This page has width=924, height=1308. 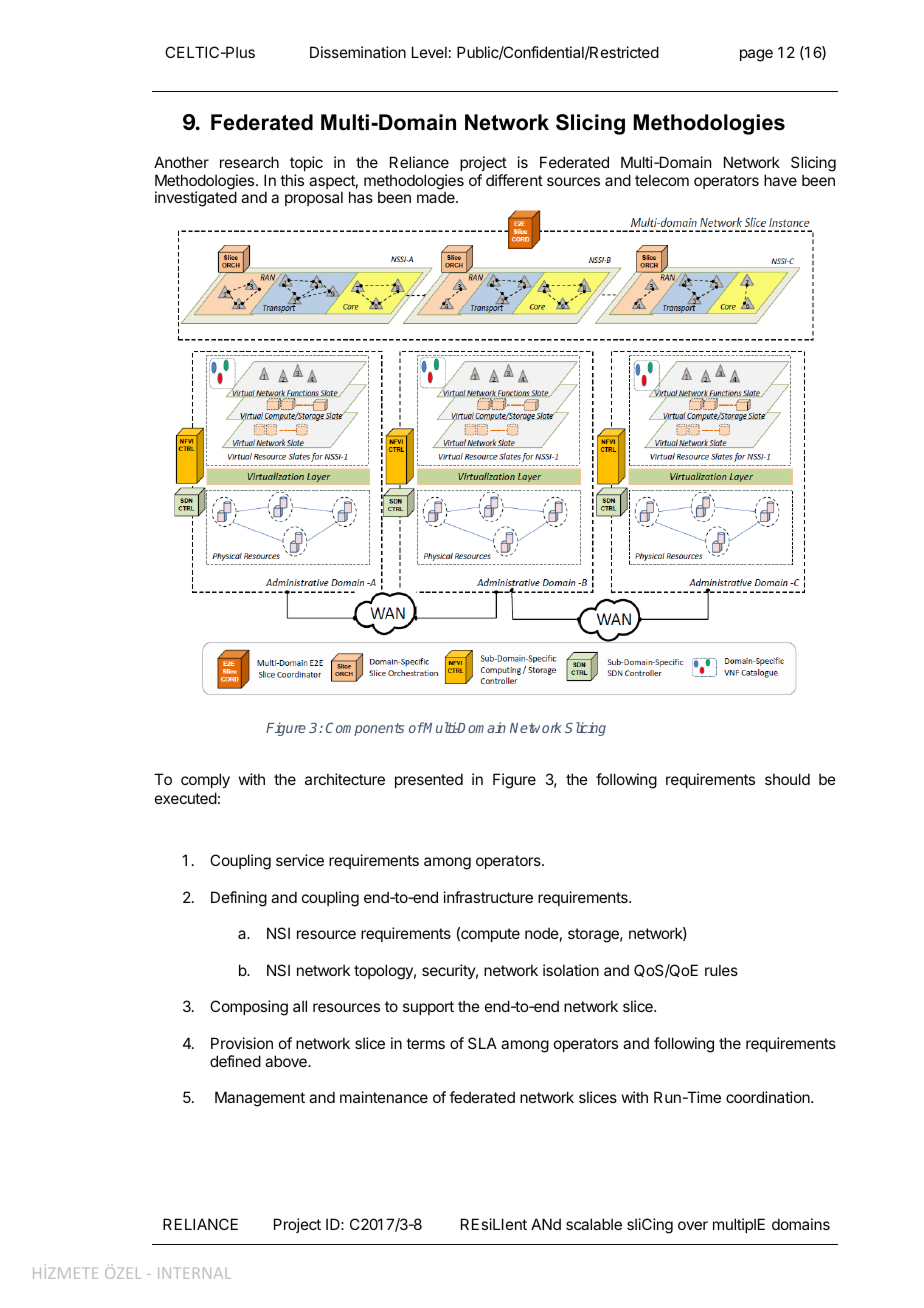 What do you see at coordinates (194, 1273) in the page?
I see `INTERNAL` at bounding box center [194, 1273].
